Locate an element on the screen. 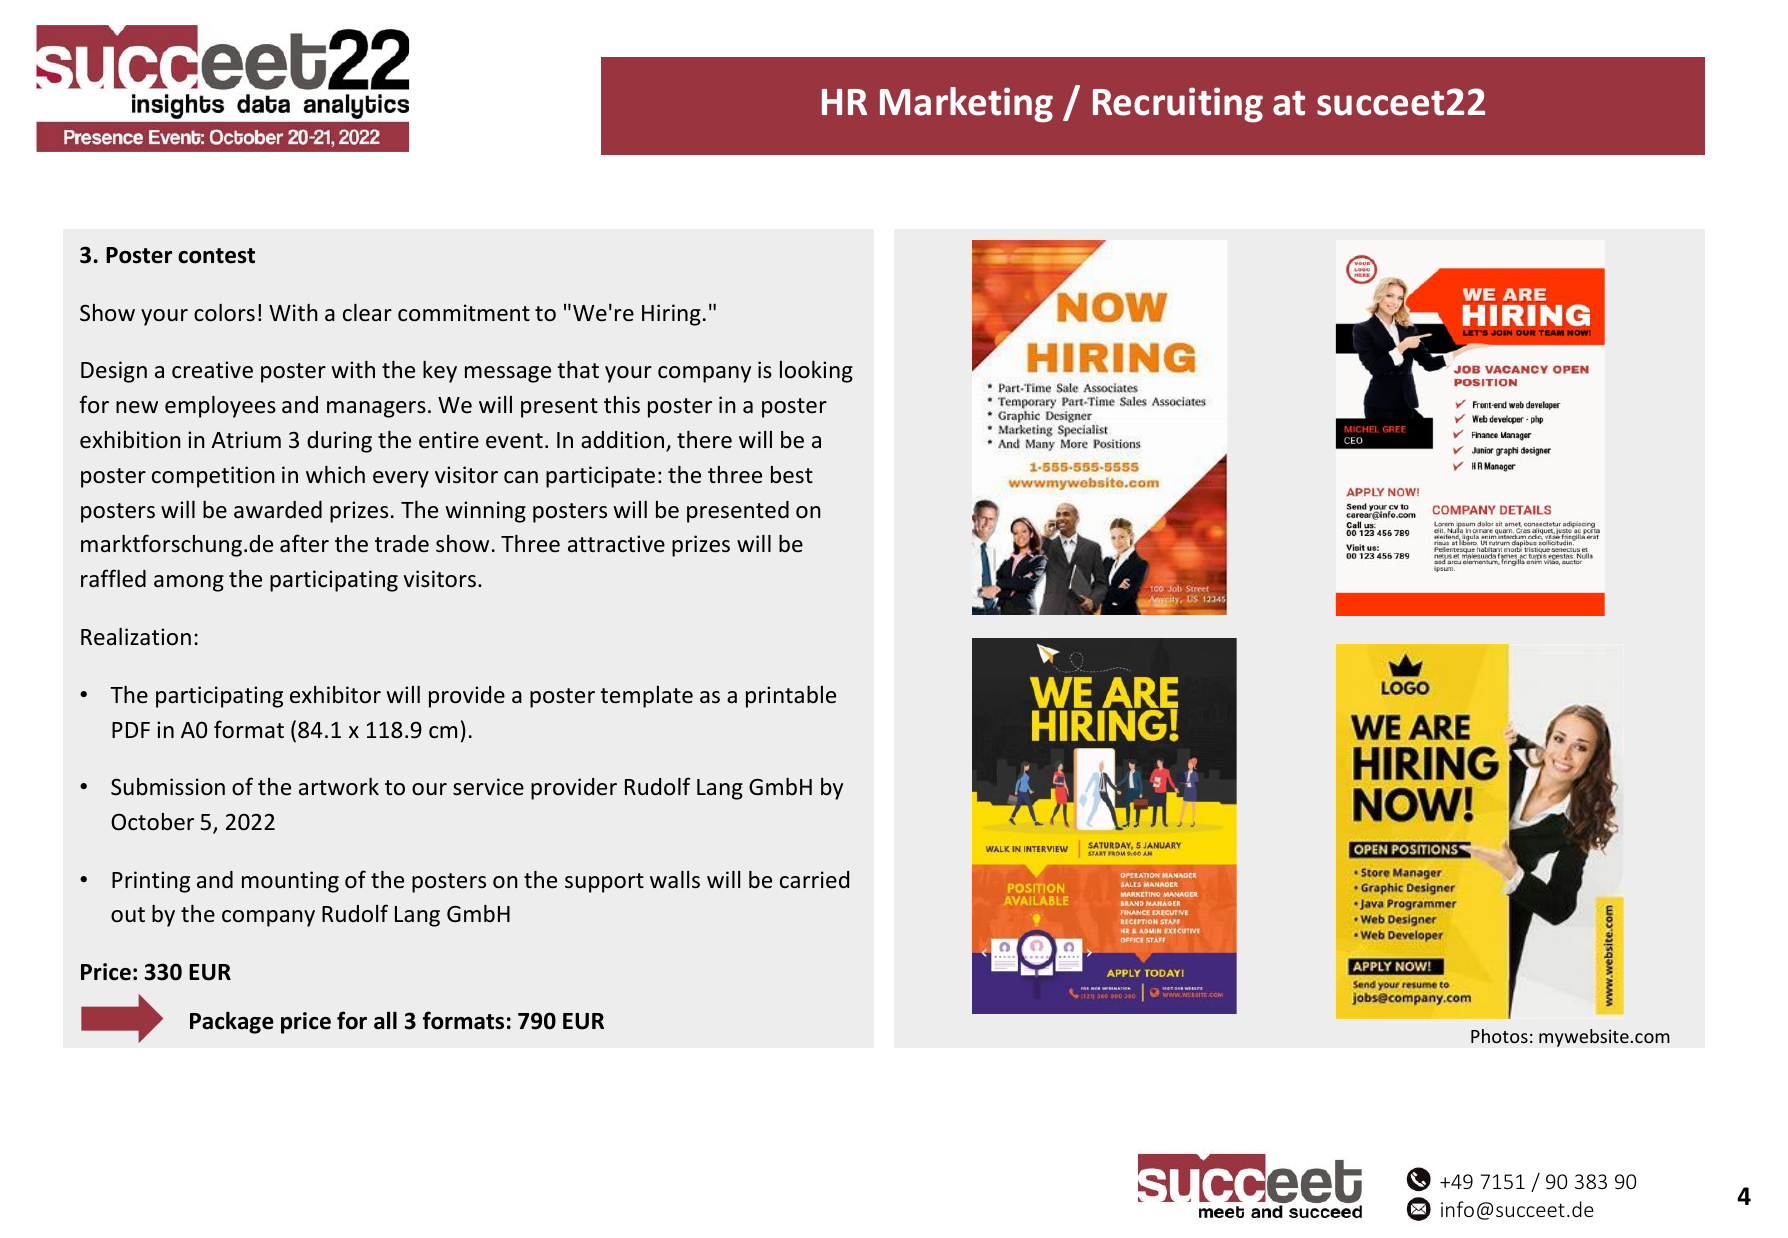  Recruiting is located at coordinates (1178, 105).
